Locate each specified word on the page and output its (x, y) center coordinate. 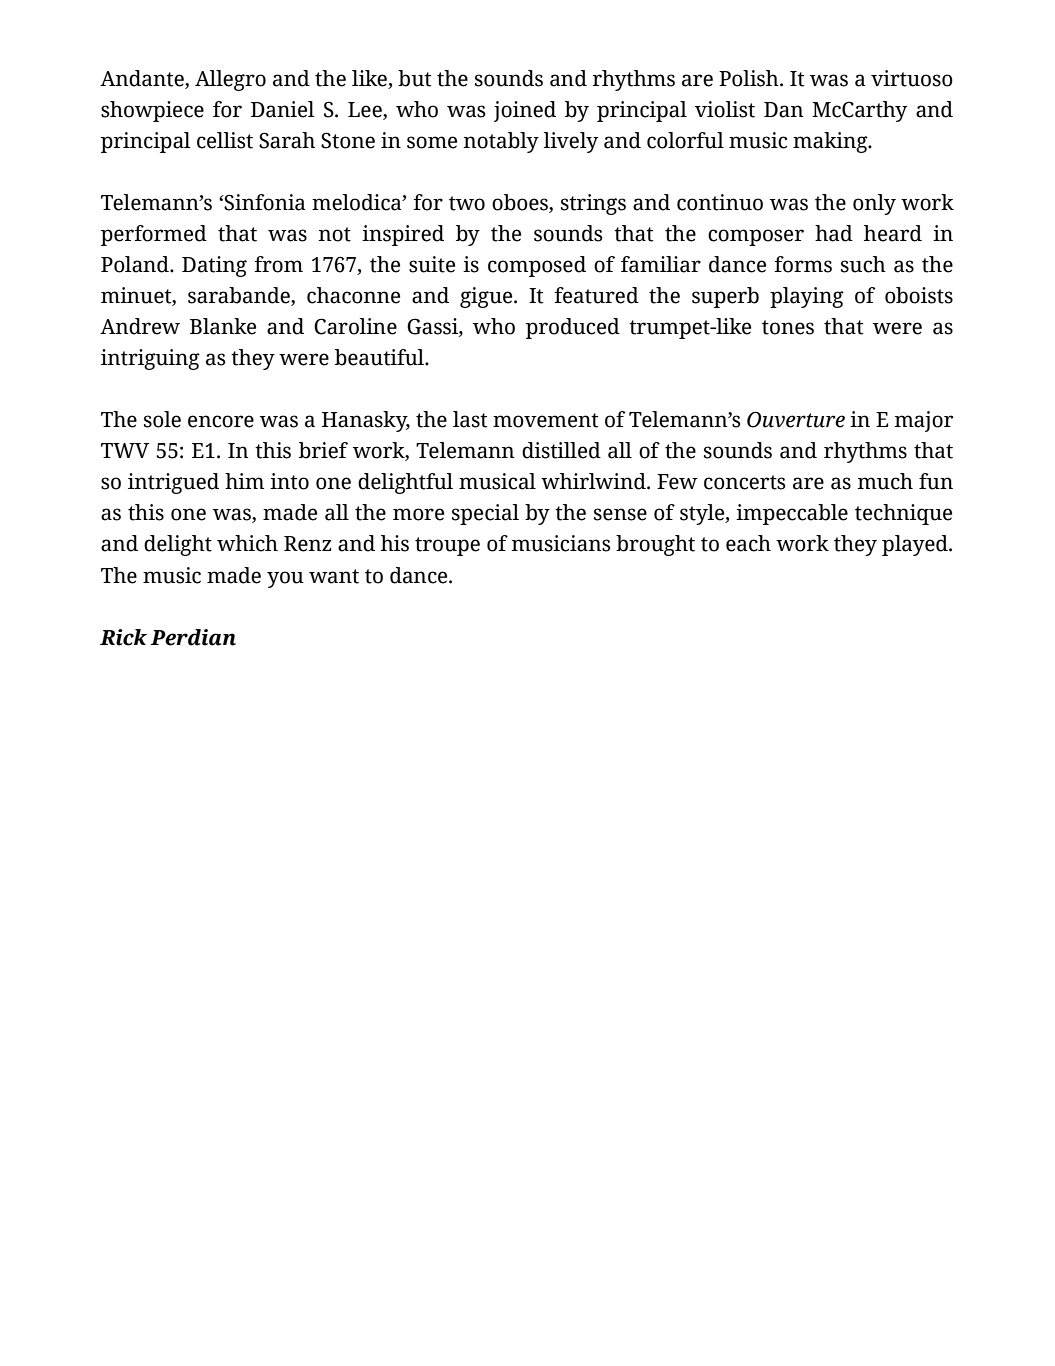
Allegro (230, 80)
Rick (123, 637)
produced (573, 328)
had (834, 233)
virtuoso (912, 78)
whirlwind (594, 481)
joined (525, 111)
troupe (447, 546)
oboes (521, 203)
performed (154, 235)
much (885, 481)
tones (788, 327)
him (244, 481)
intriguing (150, 359)
